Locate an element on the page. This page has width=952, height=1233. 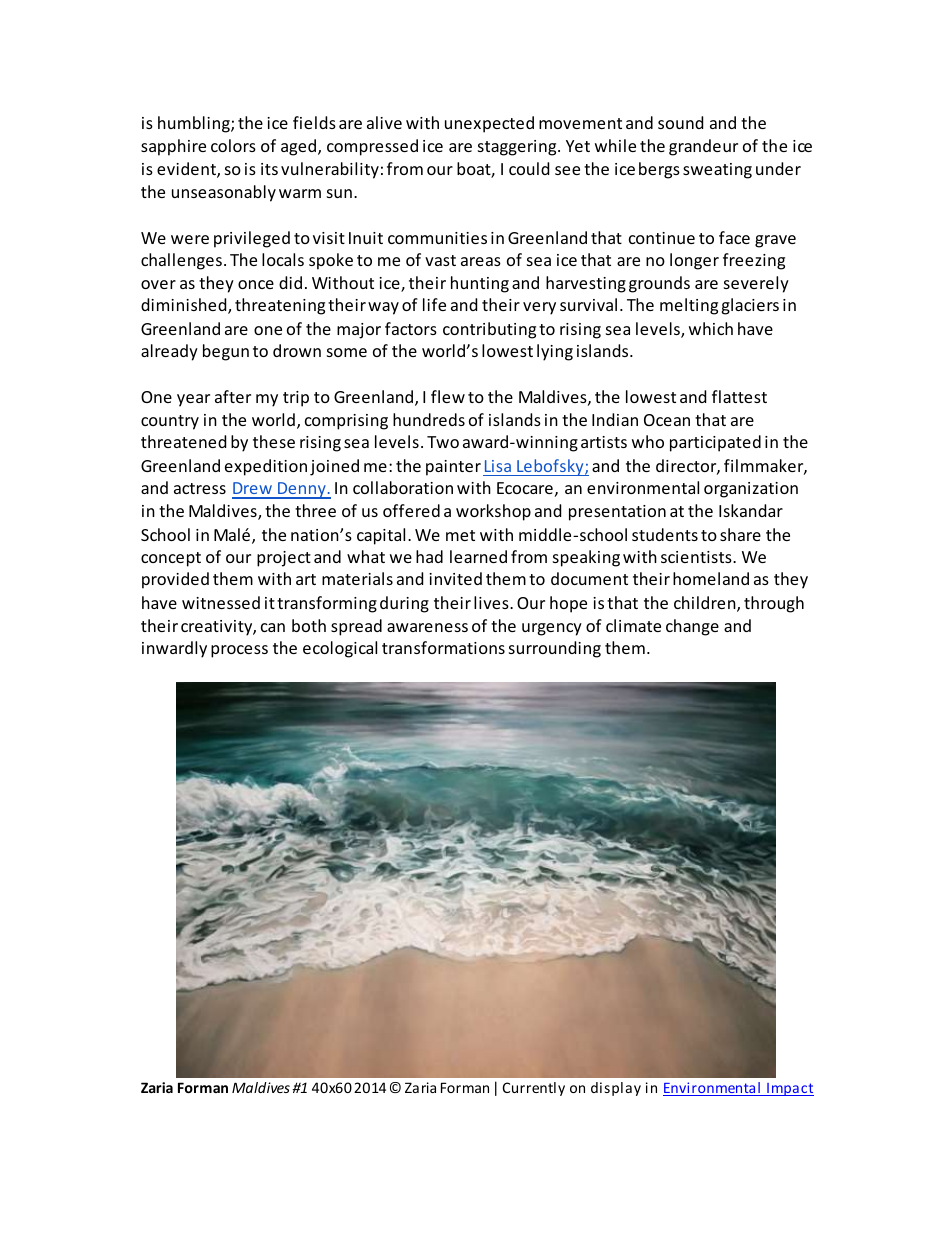
children is located at coordinates (706, 604).
